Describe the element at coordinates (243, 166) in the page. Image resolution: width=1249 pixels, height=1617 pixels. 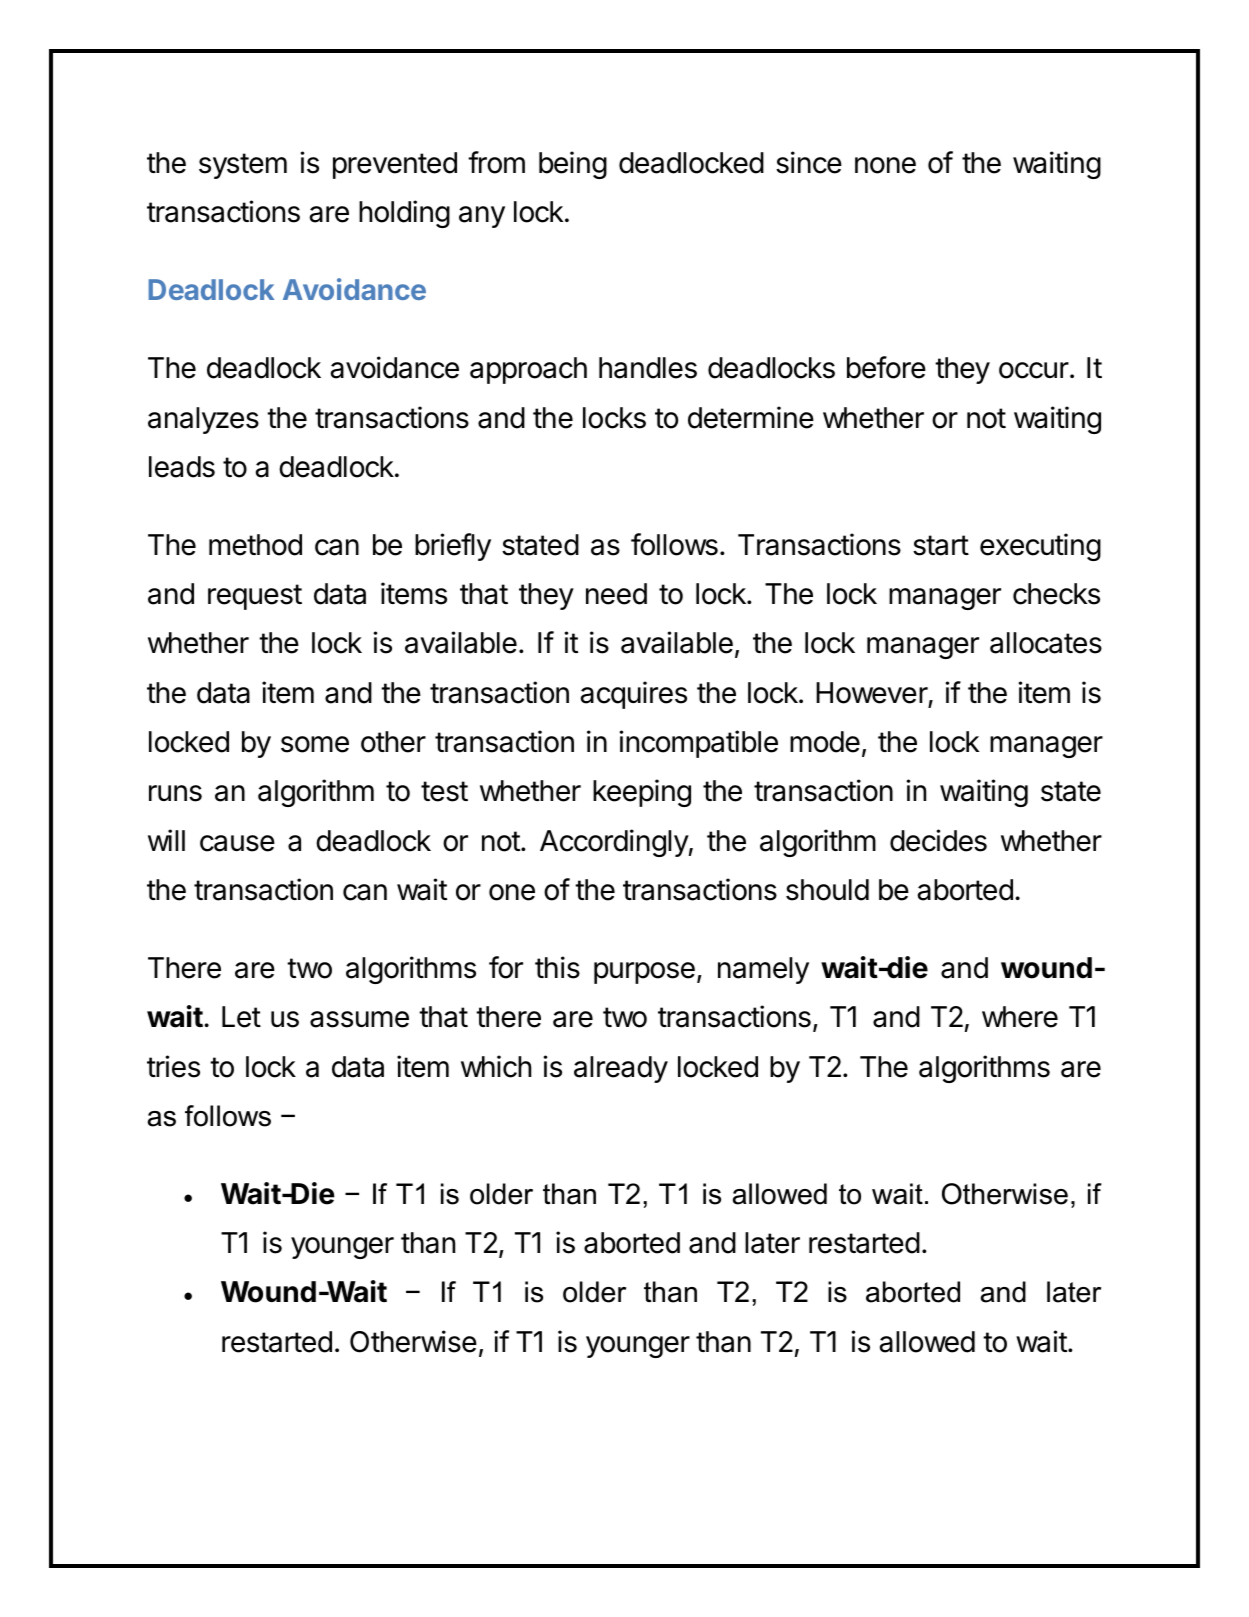
I see `system` at that location.
